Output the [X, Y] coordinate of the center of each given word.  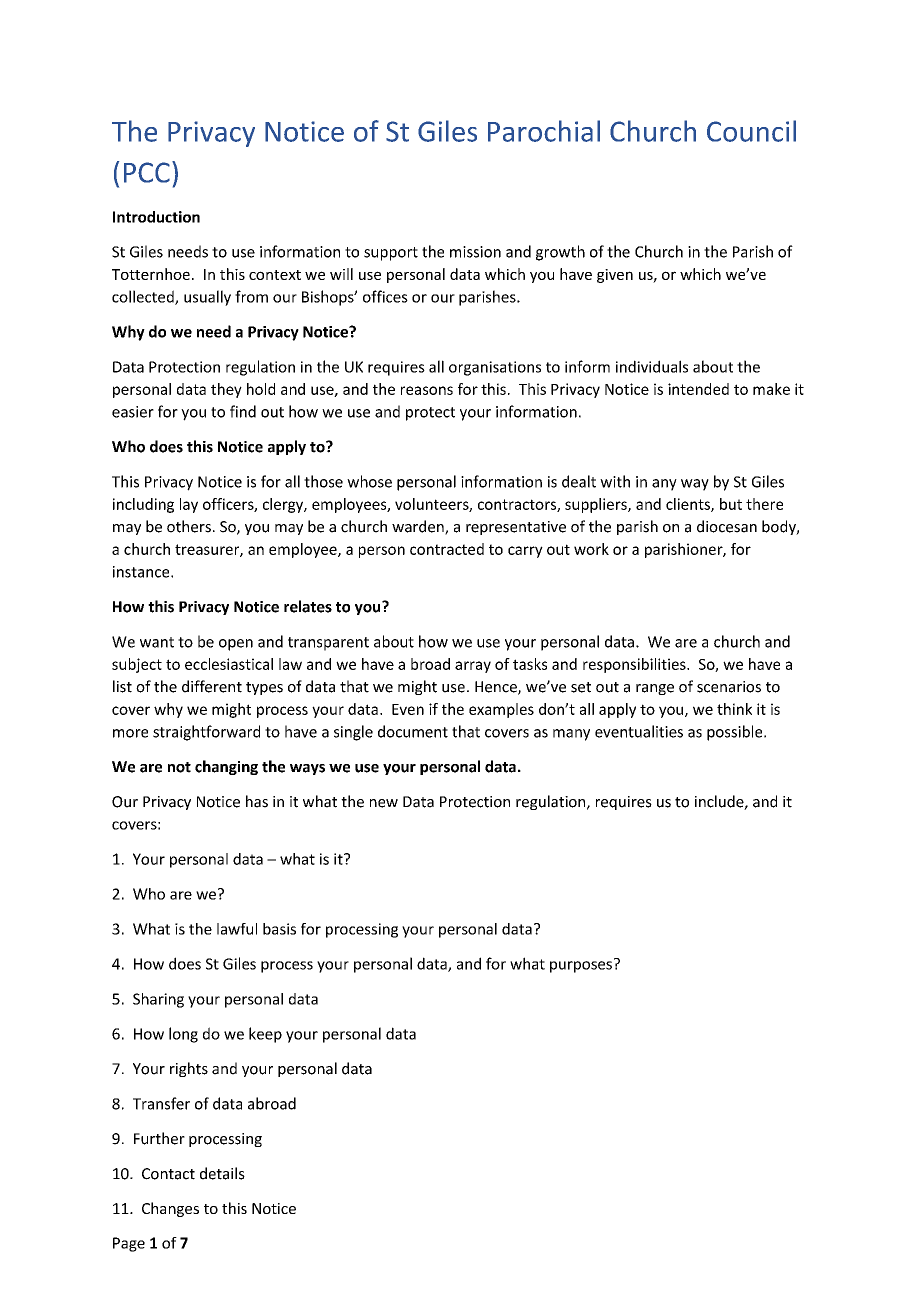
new [384, 803]
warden [419, 527]
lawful [237, 929]
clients [689, 505]
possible [736, 733]
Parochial [544, 131]
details [222, 1173]
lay [189, 505]
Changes [170, 1209]
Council [751, 131]
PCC [147, 172]
